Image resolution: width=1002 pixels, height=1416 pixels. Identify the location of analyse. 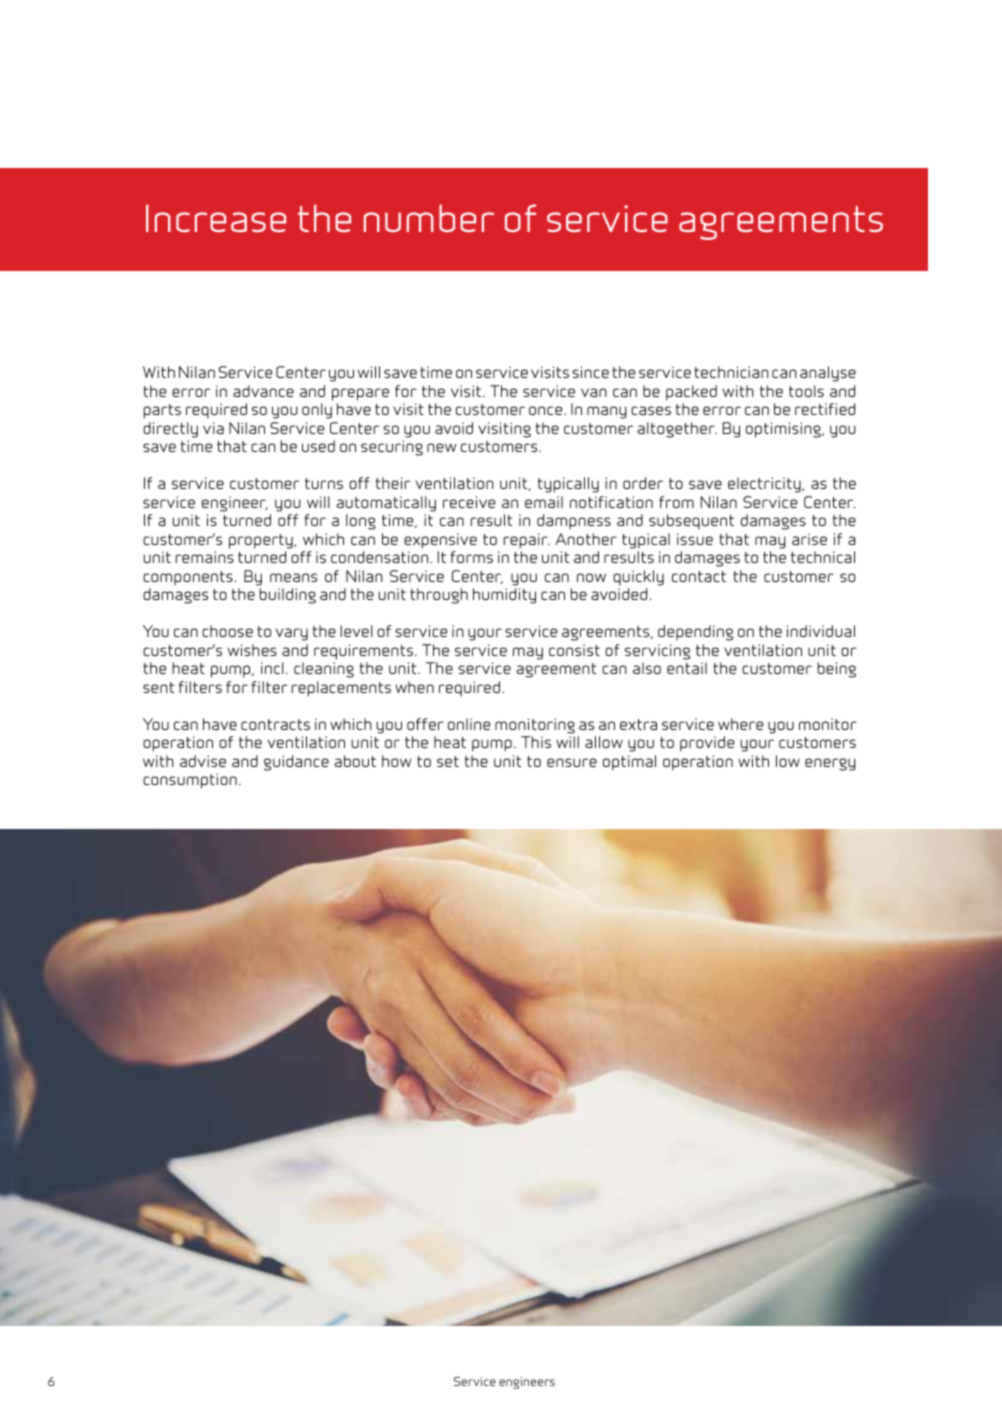
(828, 374).
